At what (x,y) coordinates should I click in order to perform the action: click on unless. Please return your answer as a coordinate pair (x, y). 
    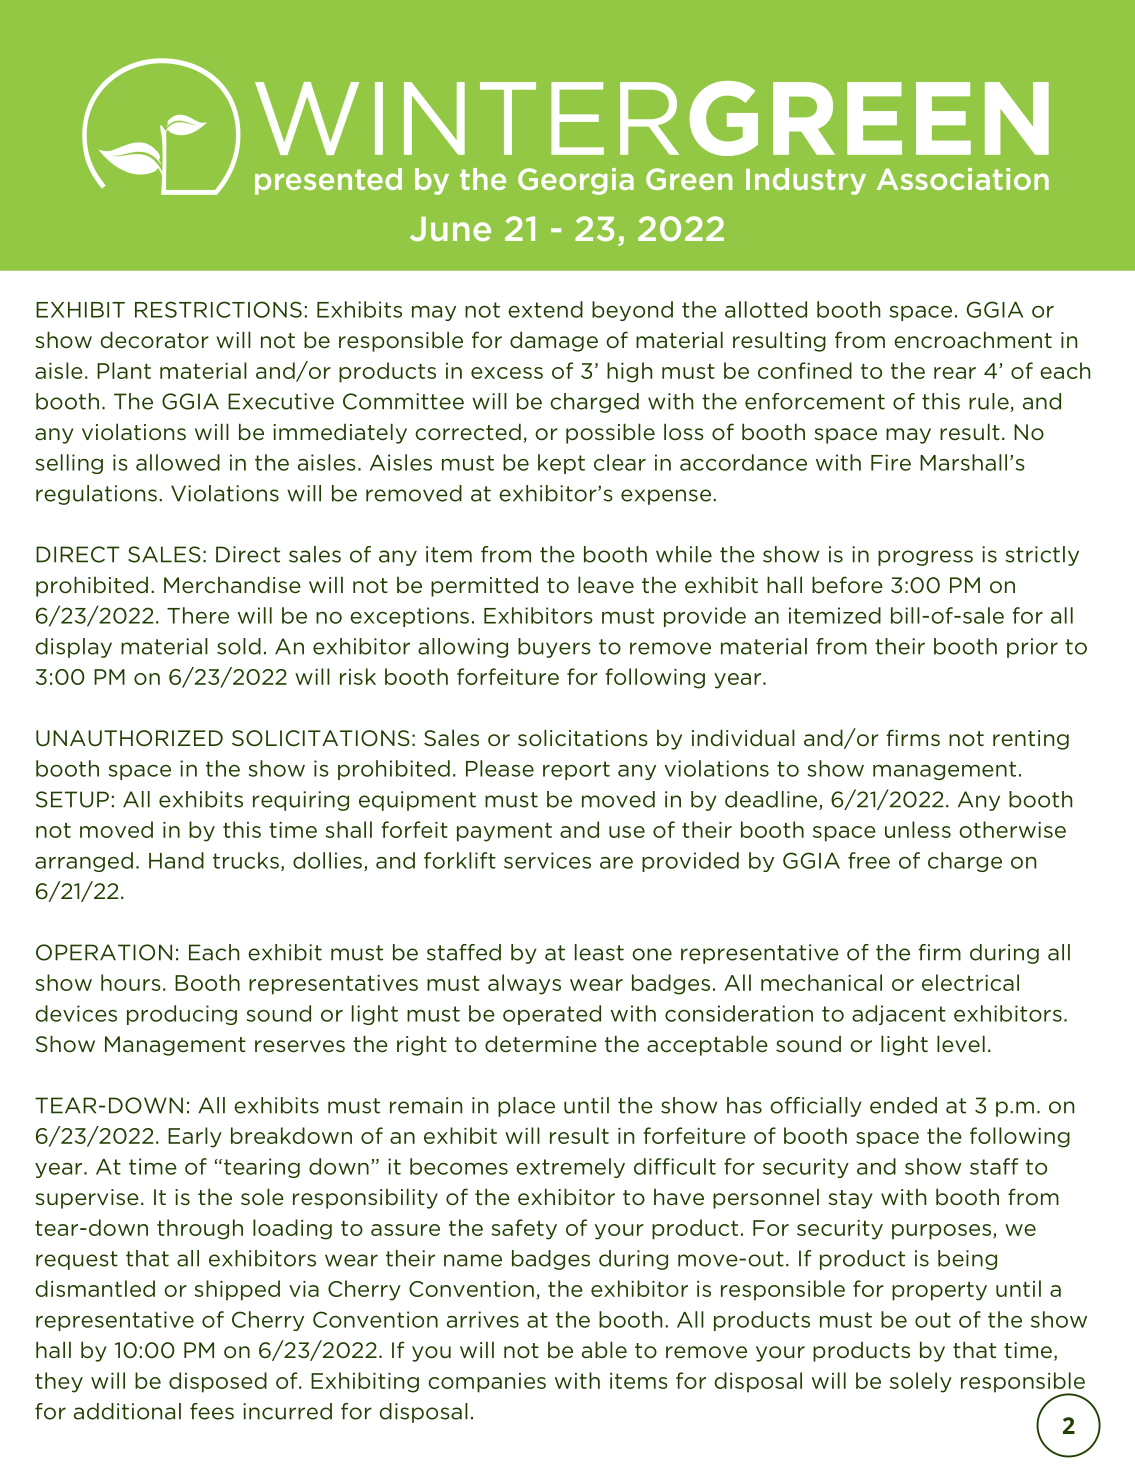
    Looking at the image, I should click on (918, 829).
